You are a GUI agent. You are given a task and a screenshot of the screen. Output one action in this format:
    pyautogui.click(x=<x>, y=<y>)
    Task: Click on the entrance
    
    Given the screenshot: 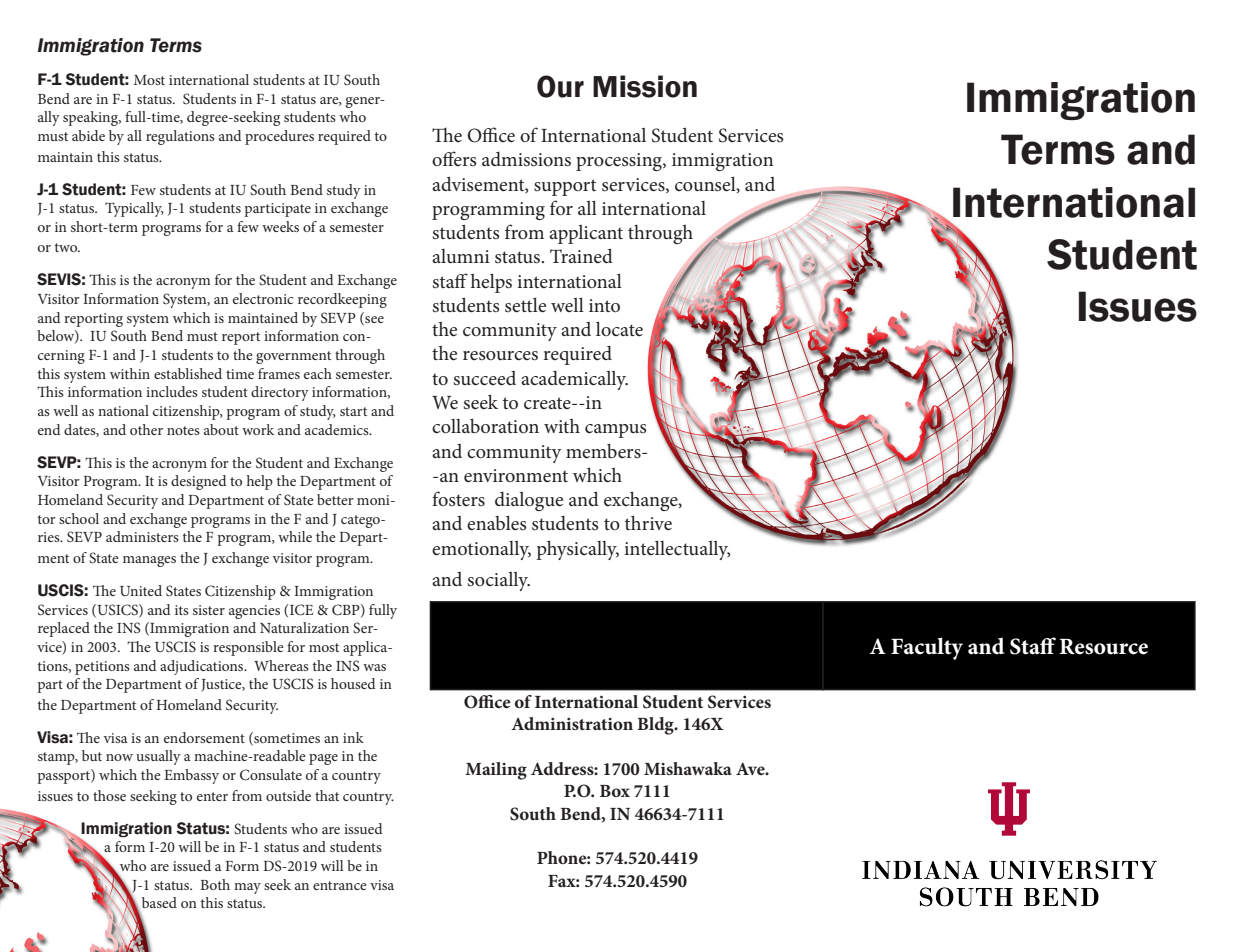 What is the action you would take?
    pyautogui.click(x=340, y=885)
